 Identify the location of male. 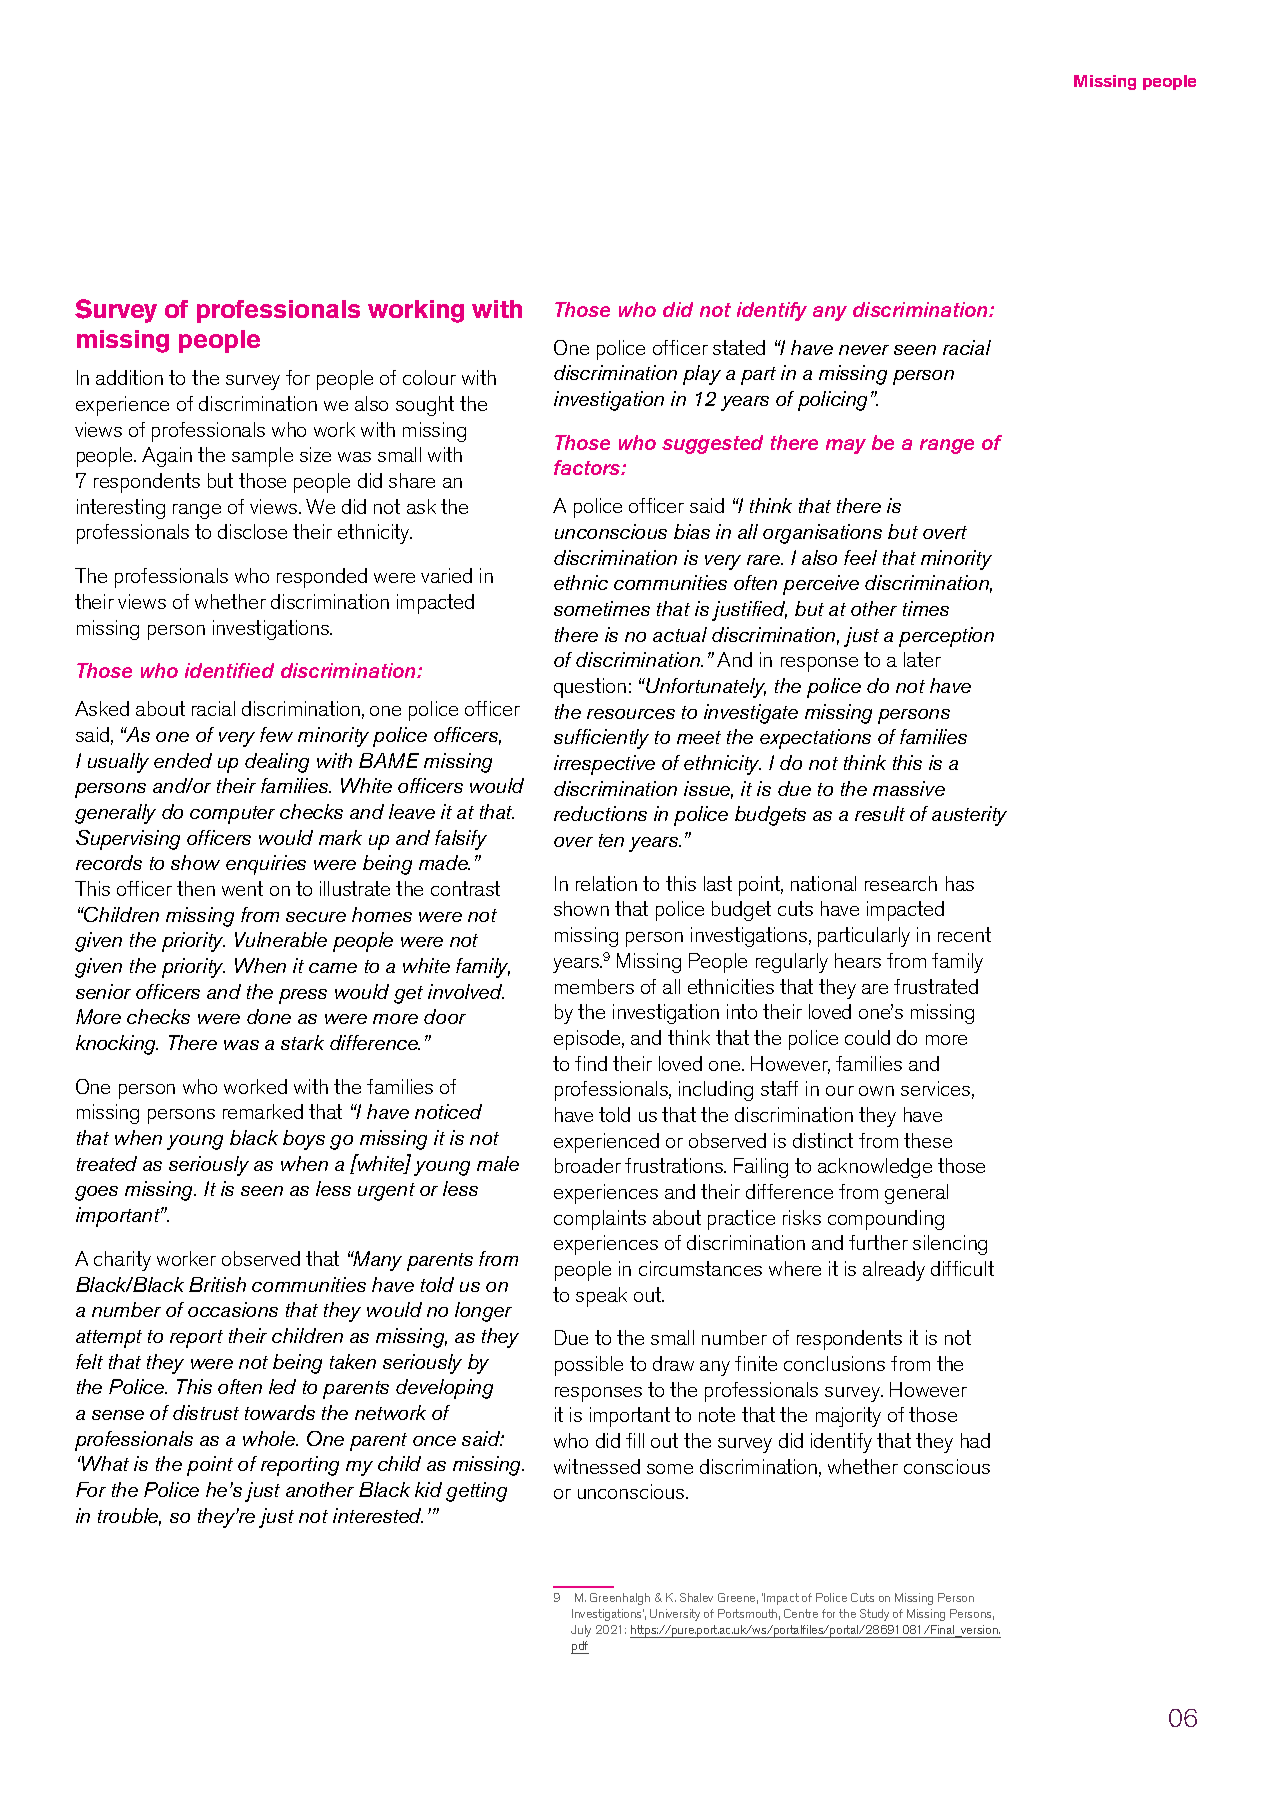
(498, 1163).
